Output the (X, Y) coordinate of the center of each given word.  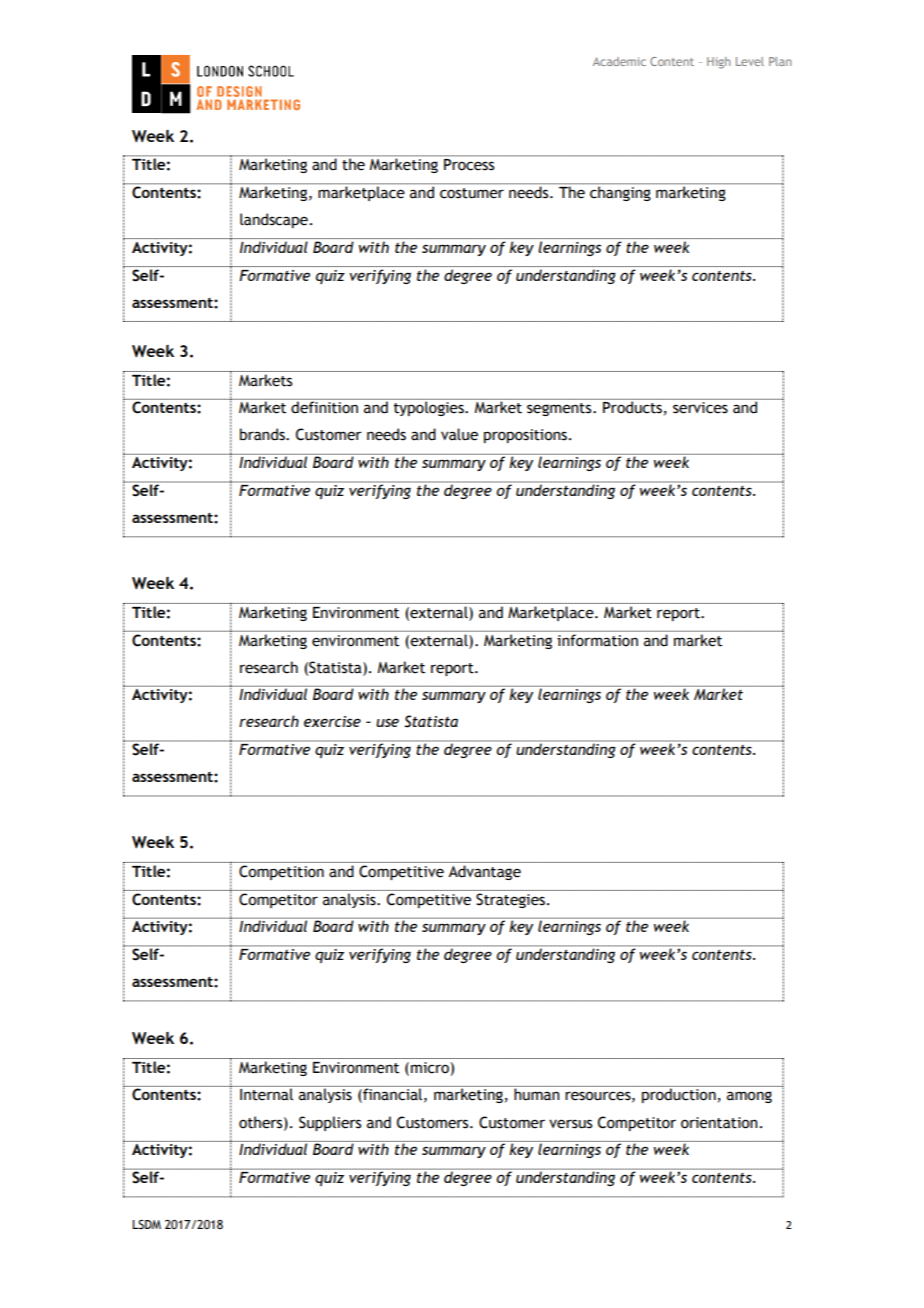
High (718, 63)
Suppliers (330, 1123)
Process (469, 165)
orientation (719, 1123)
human (536, 1094)
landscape (274, 220)
